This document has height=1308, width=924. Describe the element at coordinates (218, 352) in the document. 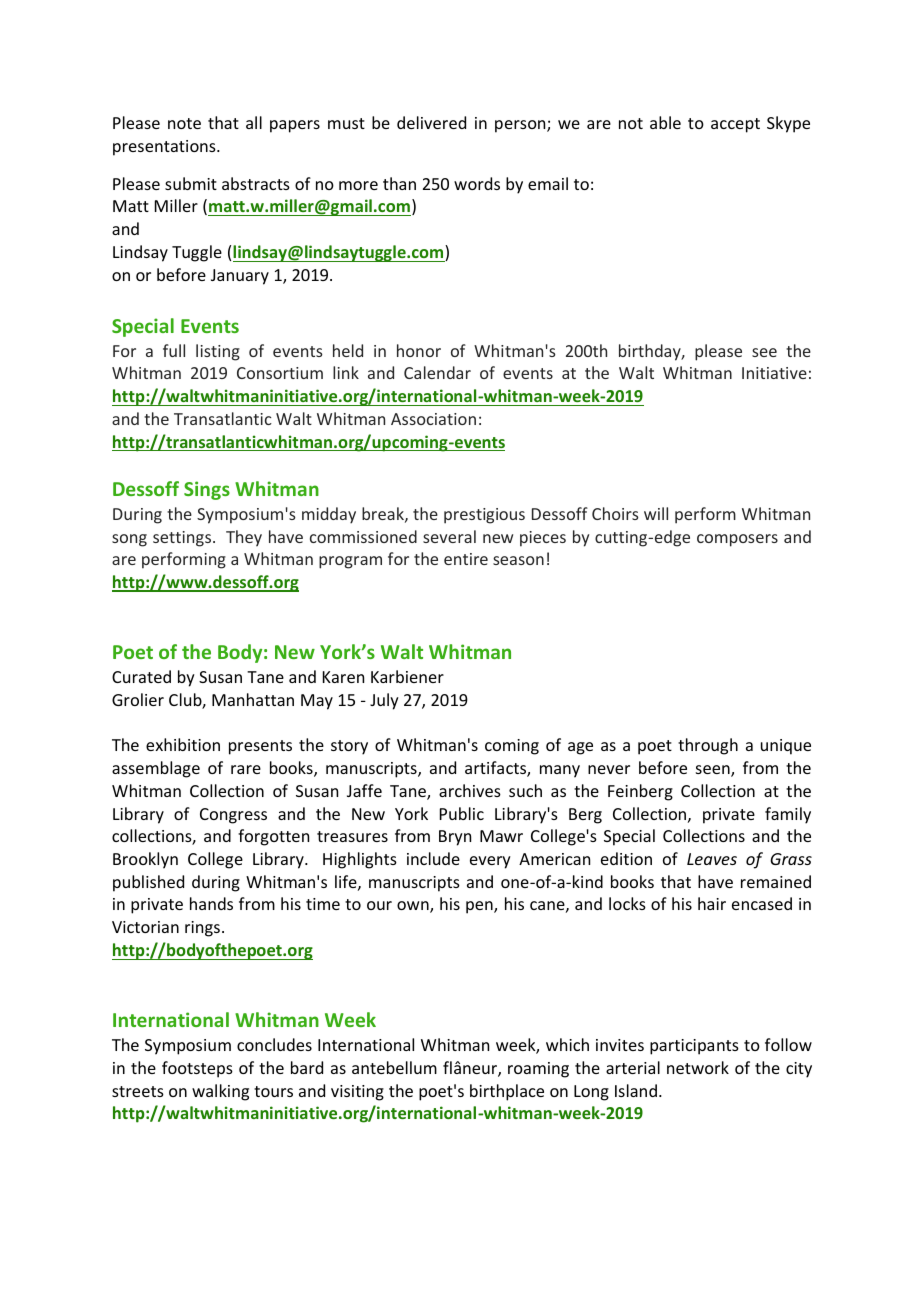

I see `listing` at that location.
